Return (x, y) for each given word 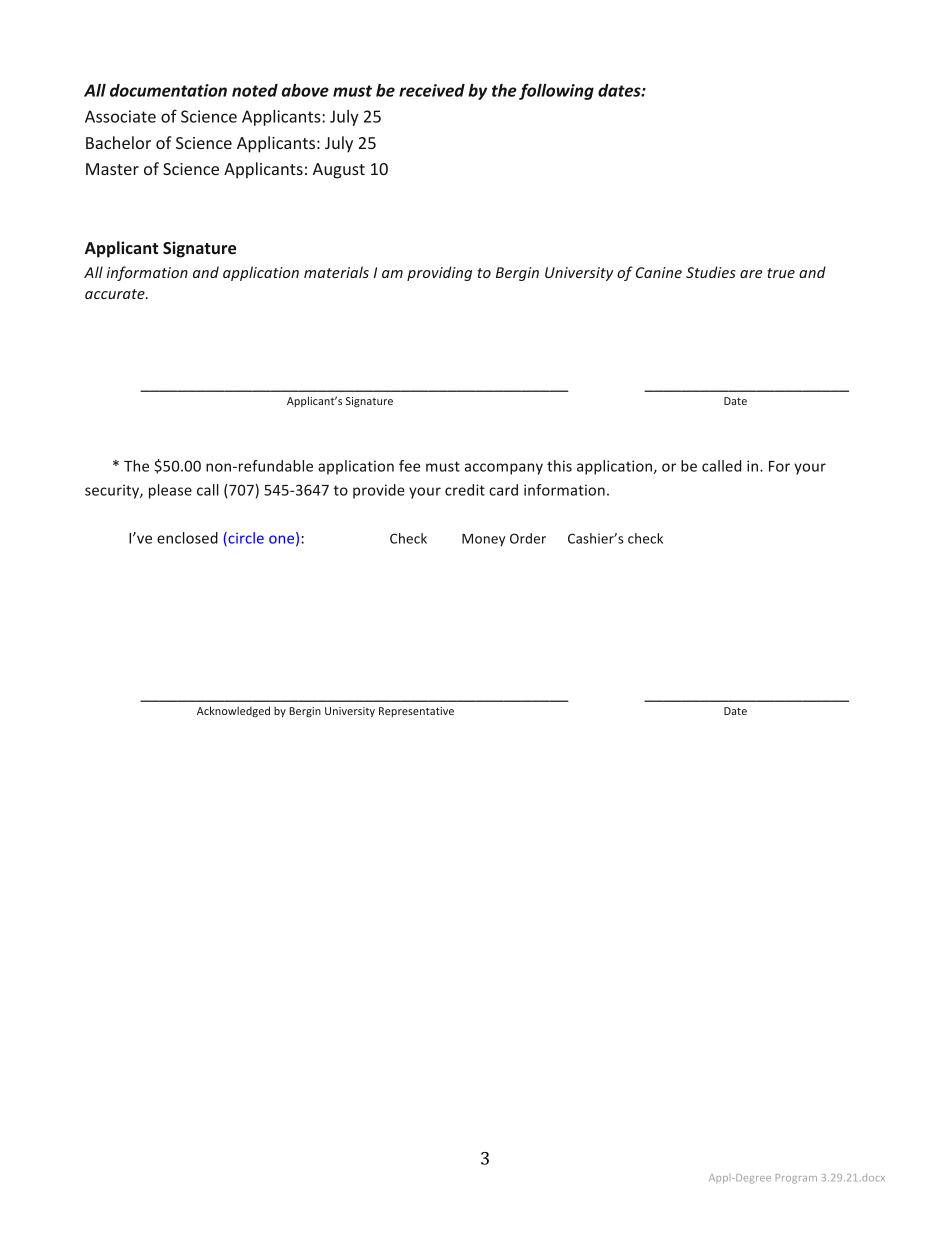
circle (245, 539)
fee (409, 466)
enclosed (187, 538)
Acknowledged (233, 711)
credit (465, 490)
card (503, 490)
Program (796, 1179)
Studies (711, 272)
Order (528, 538)
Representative (416, 712)
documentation (168, 90)
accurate (116, 294)
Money (483, 540)
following (556, 91)
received (432, 90)
